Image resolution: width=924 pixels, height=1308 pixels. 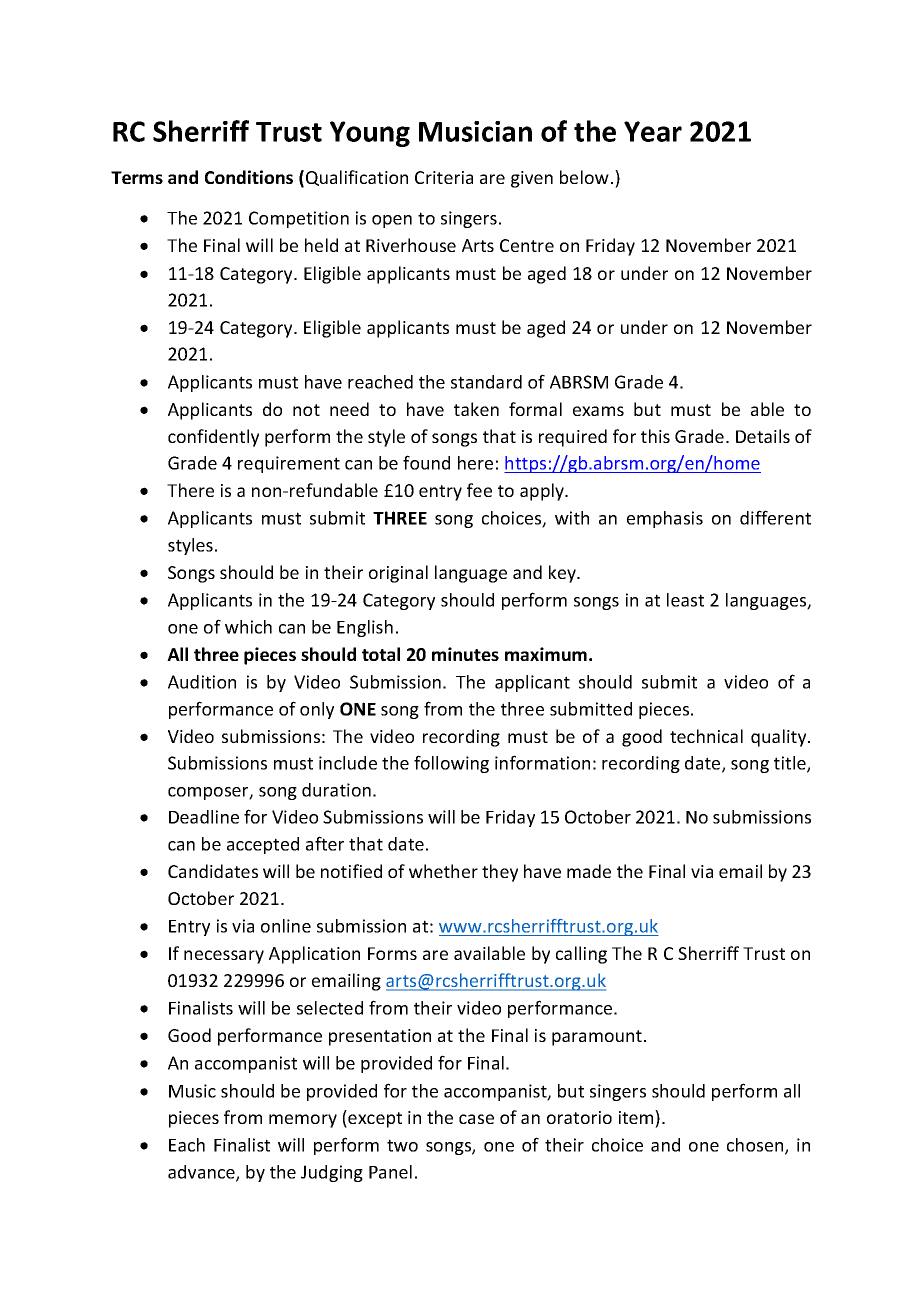 I want to click on Audition, so click(x=202, y=682).
